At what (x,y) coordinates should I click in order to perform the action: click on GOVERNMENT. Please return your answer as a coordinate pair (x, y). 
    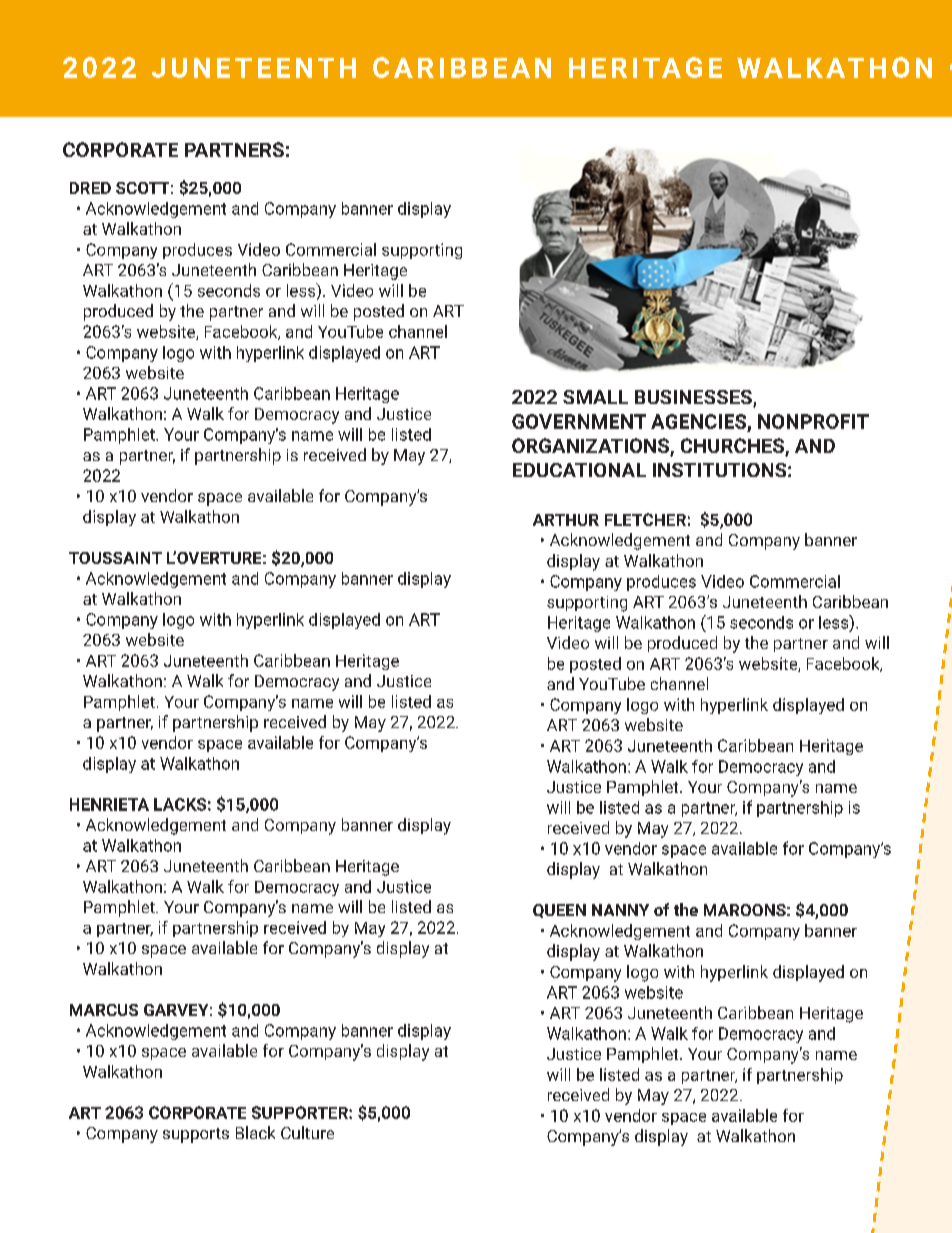
    Looking at the image, I should click on (579, 421).
